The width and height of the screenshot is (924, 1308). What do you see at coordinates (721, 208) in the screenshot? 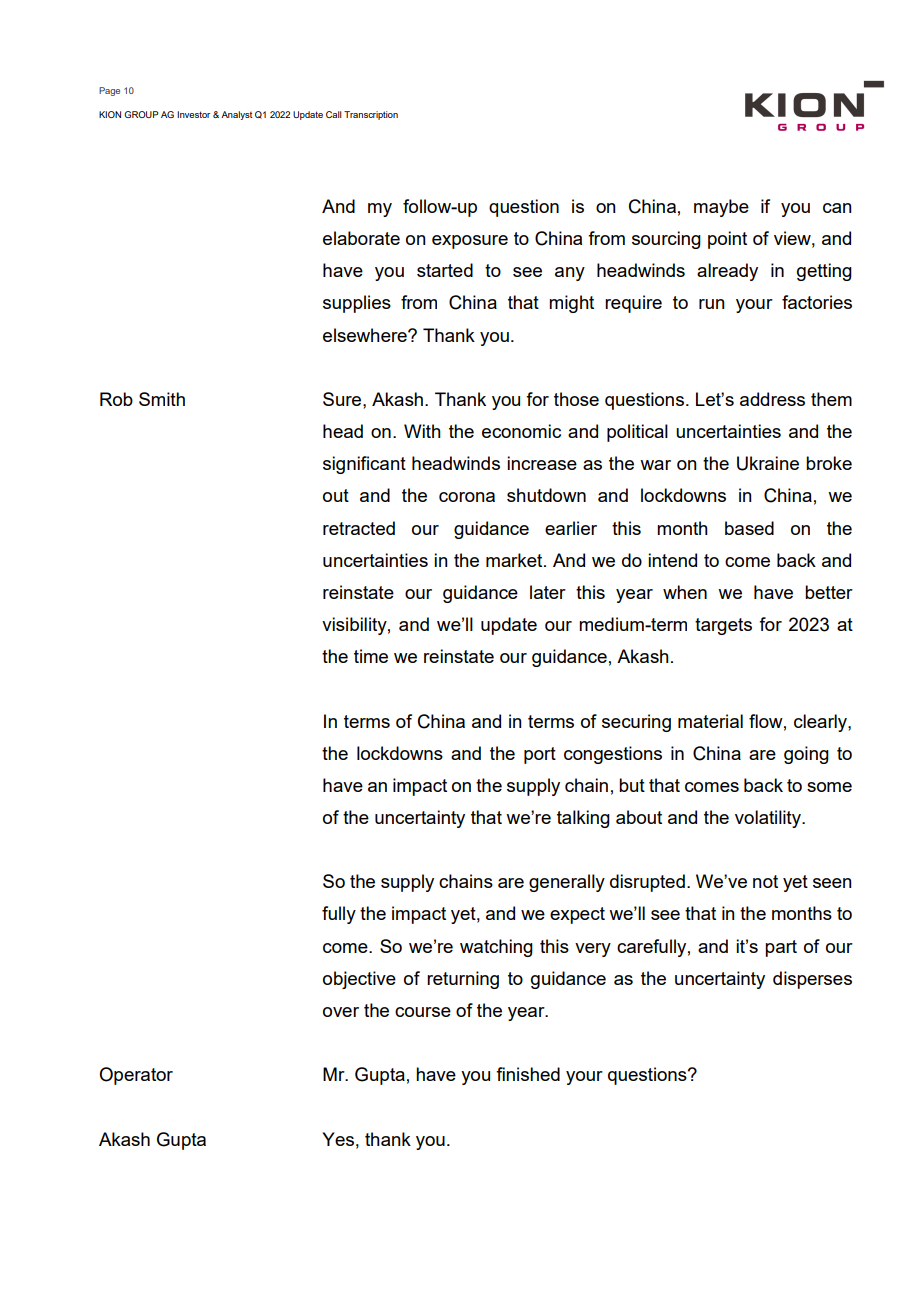
I see `maybe` at bounding box center [721, 208].
